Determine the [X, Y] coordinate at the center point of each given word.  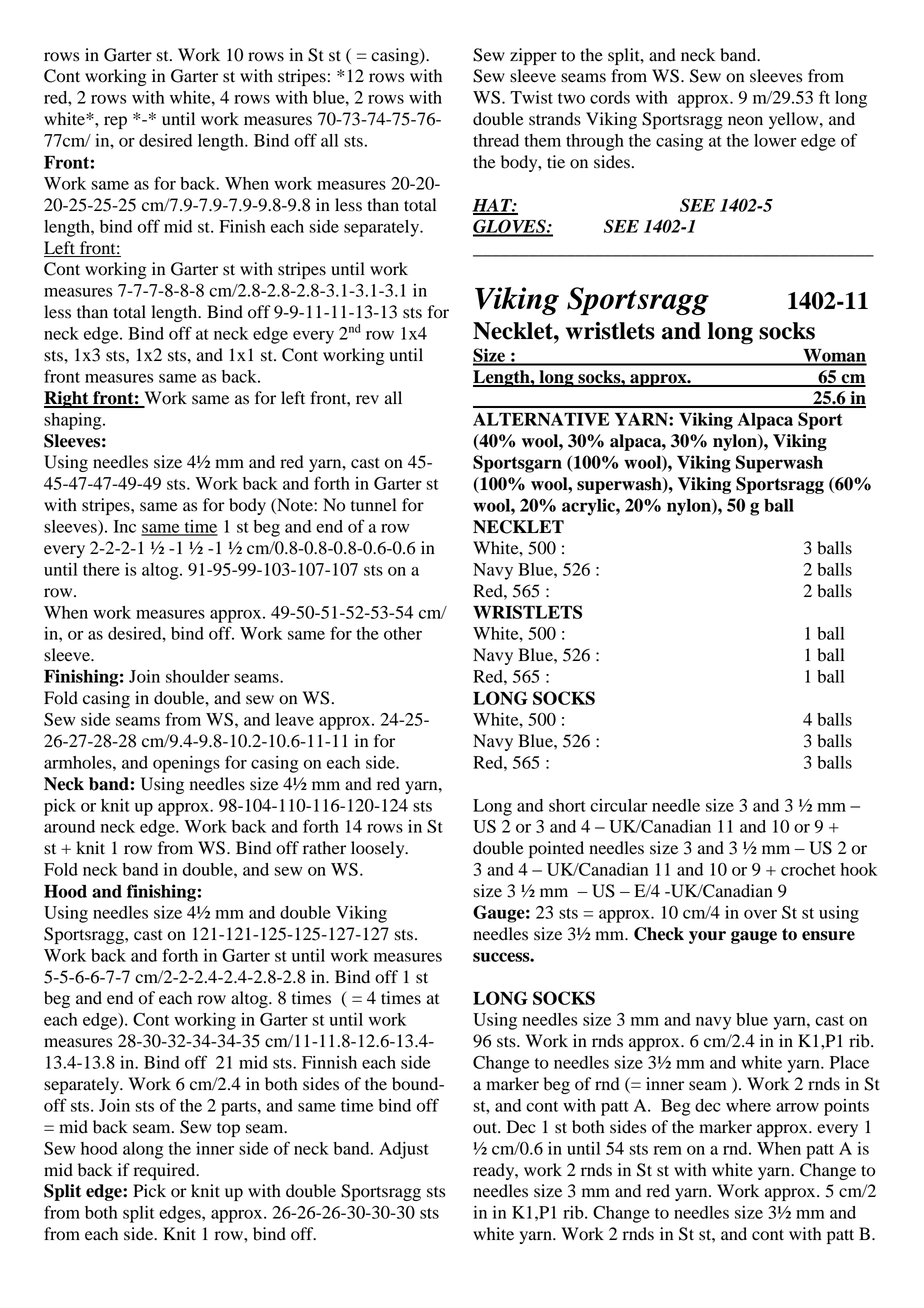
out [486, 1128]
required [166, 1171]
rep [115, 122]
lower [775, 140]
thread [496, 140]
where [748, 1105]
